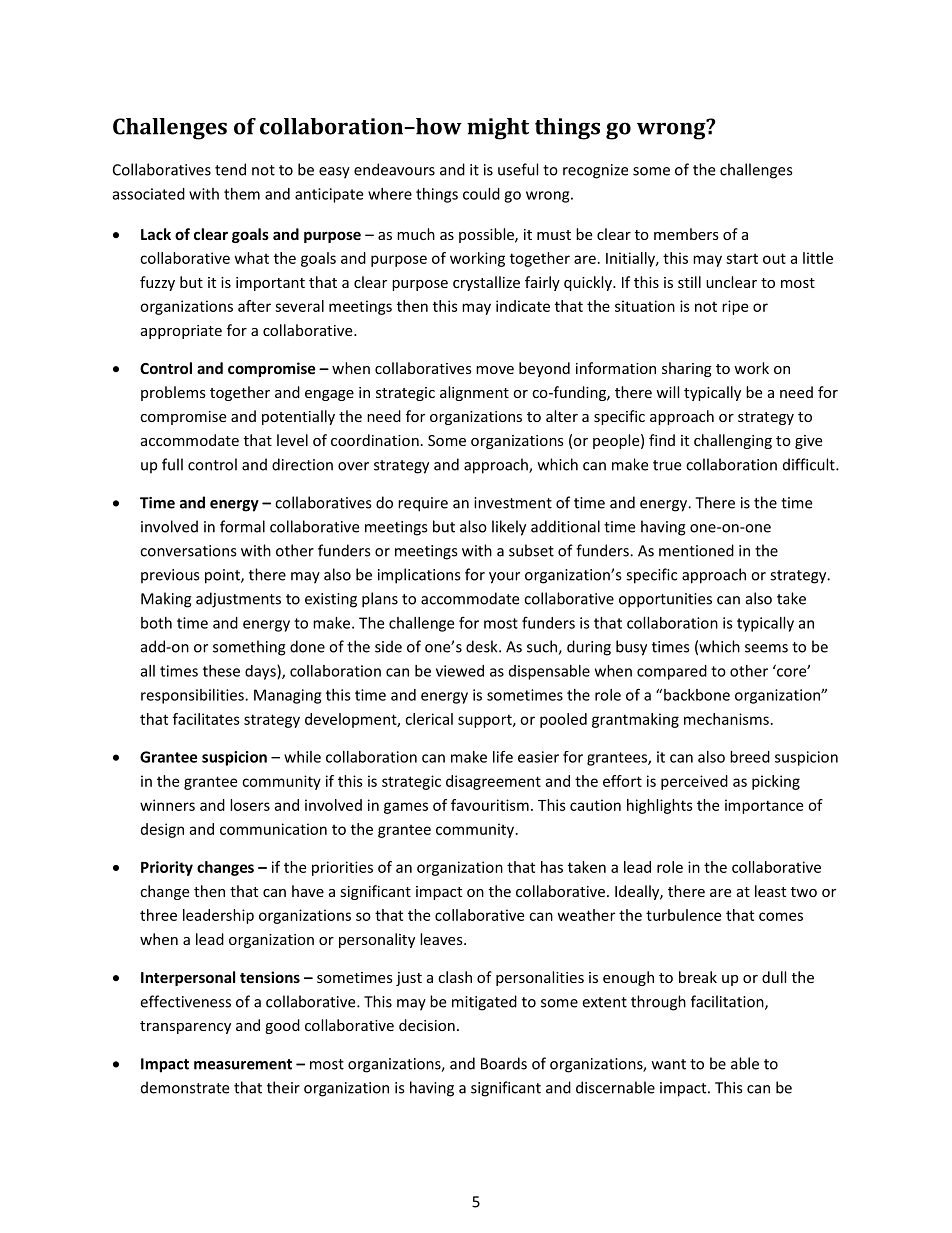 This document has width=952, height=1233. I want to click on full, so click(172, 464).
